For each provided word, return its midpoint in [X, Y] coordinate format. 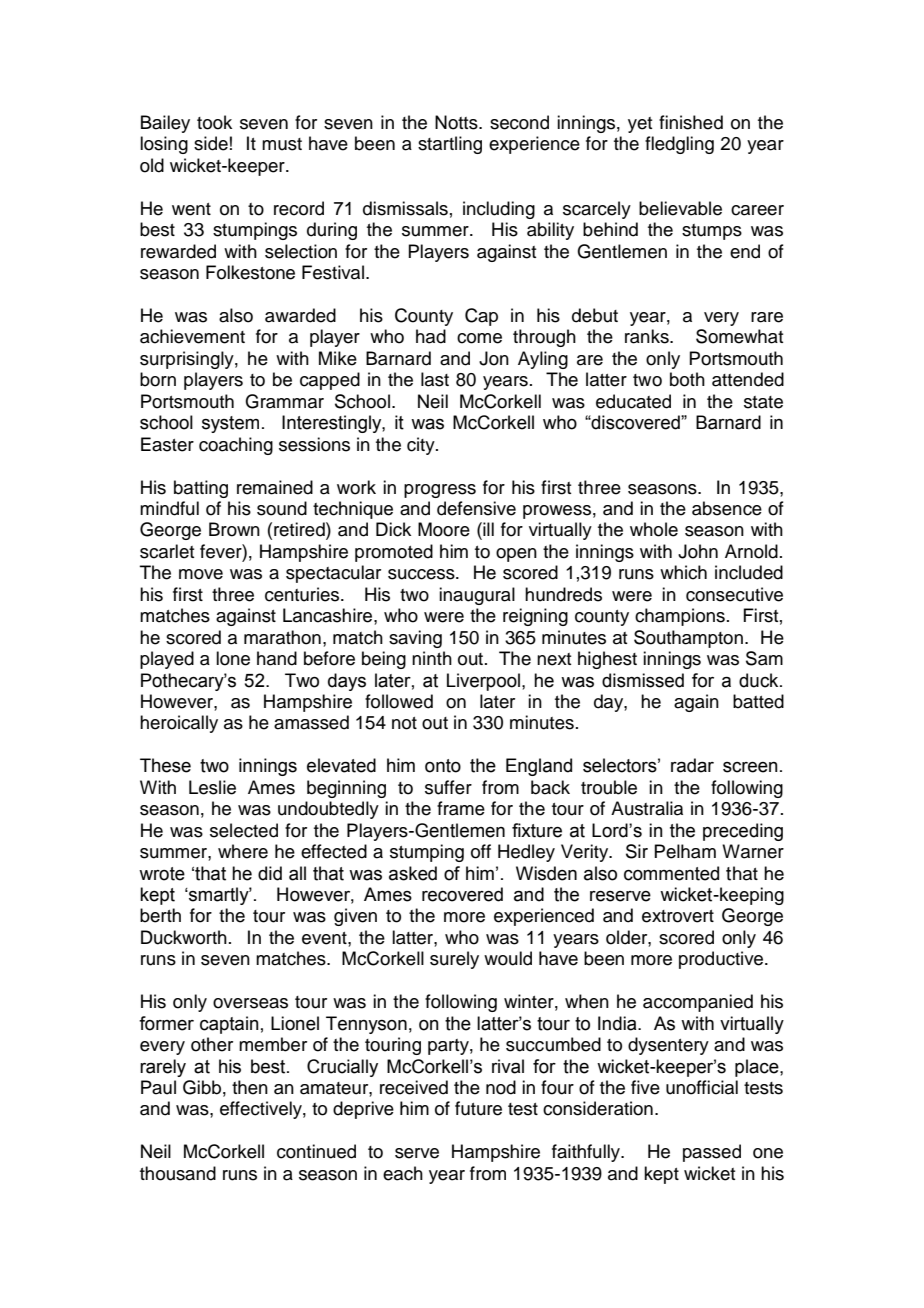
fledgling [679, 145]
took [214, 122]
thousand [178, 1173]
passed [712, 1153]
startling [450, 145]
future [478, 1108]
